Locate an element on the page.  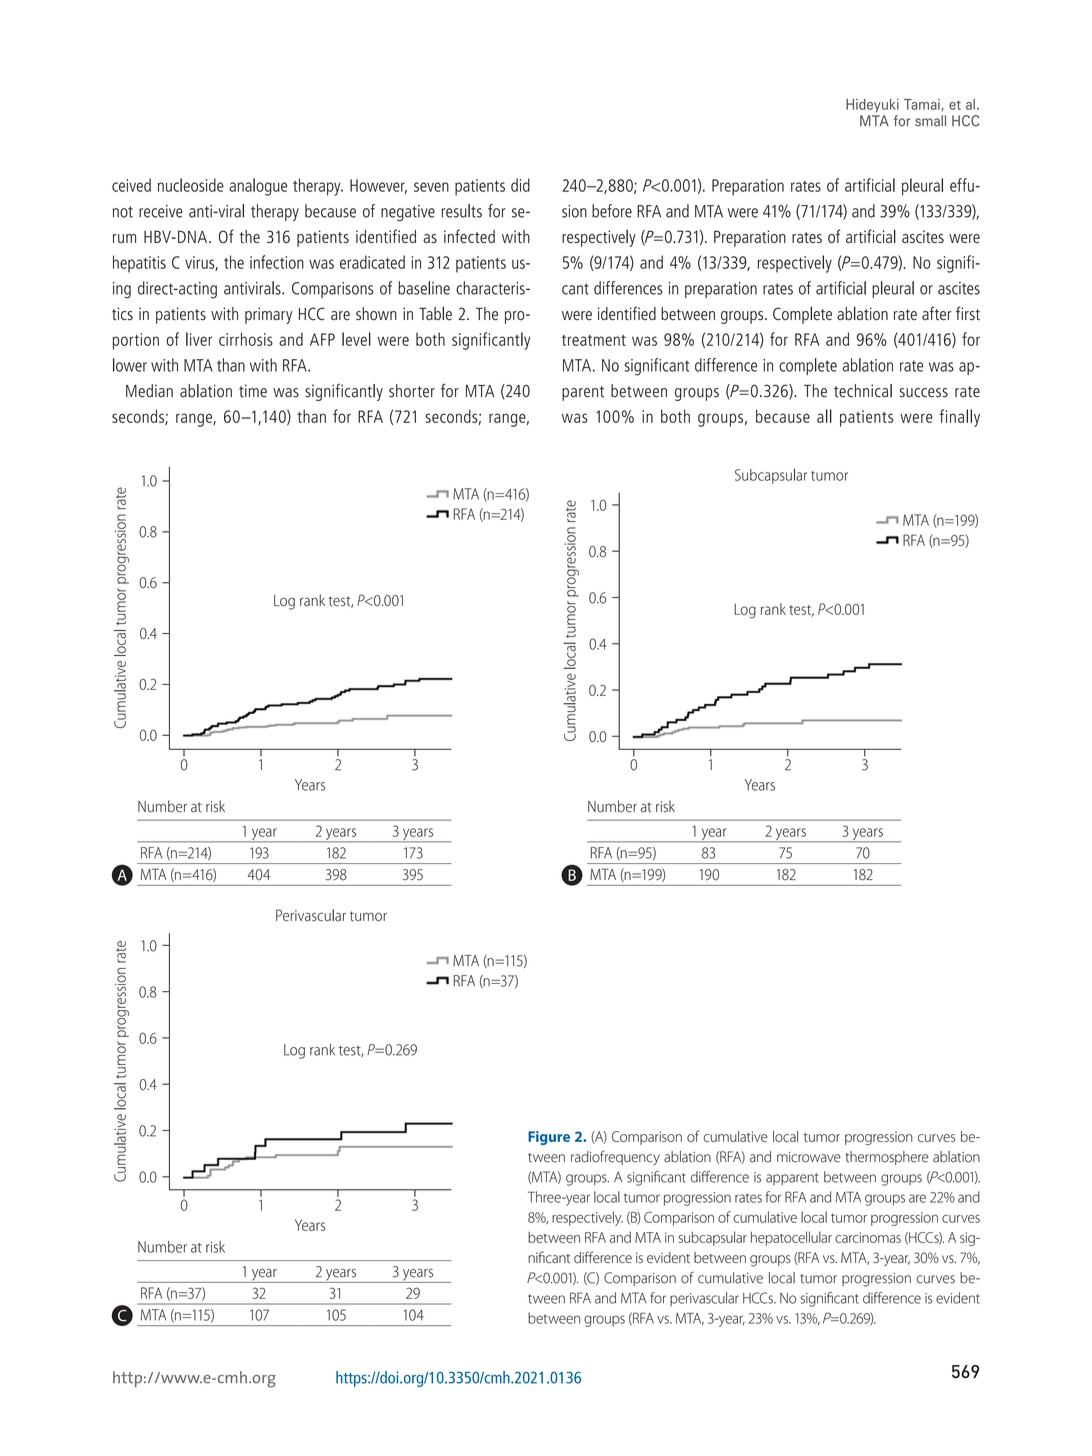
Figure is located at coordinates (549, 1138).
